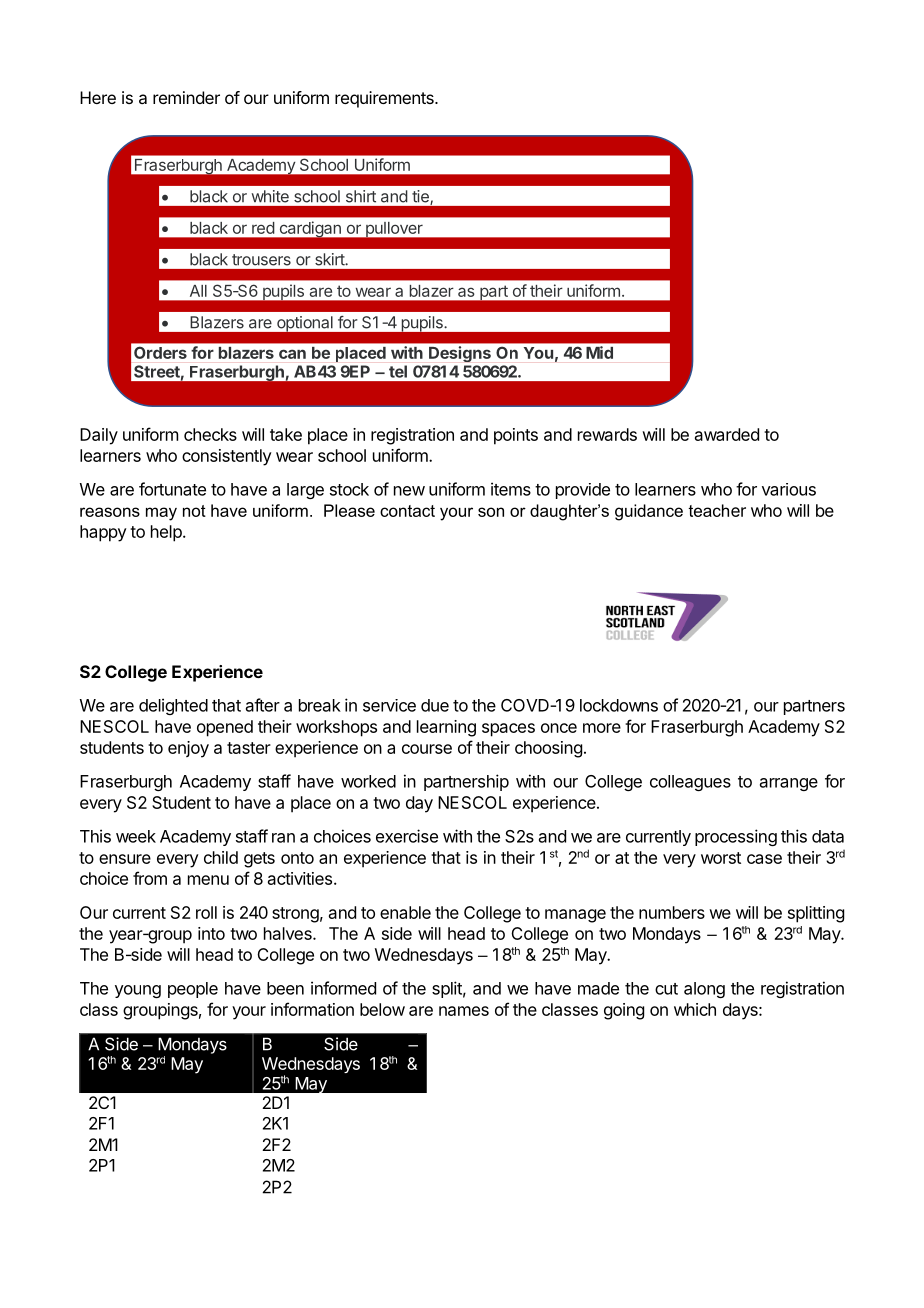  I want to click on course, so click(427, 749).
